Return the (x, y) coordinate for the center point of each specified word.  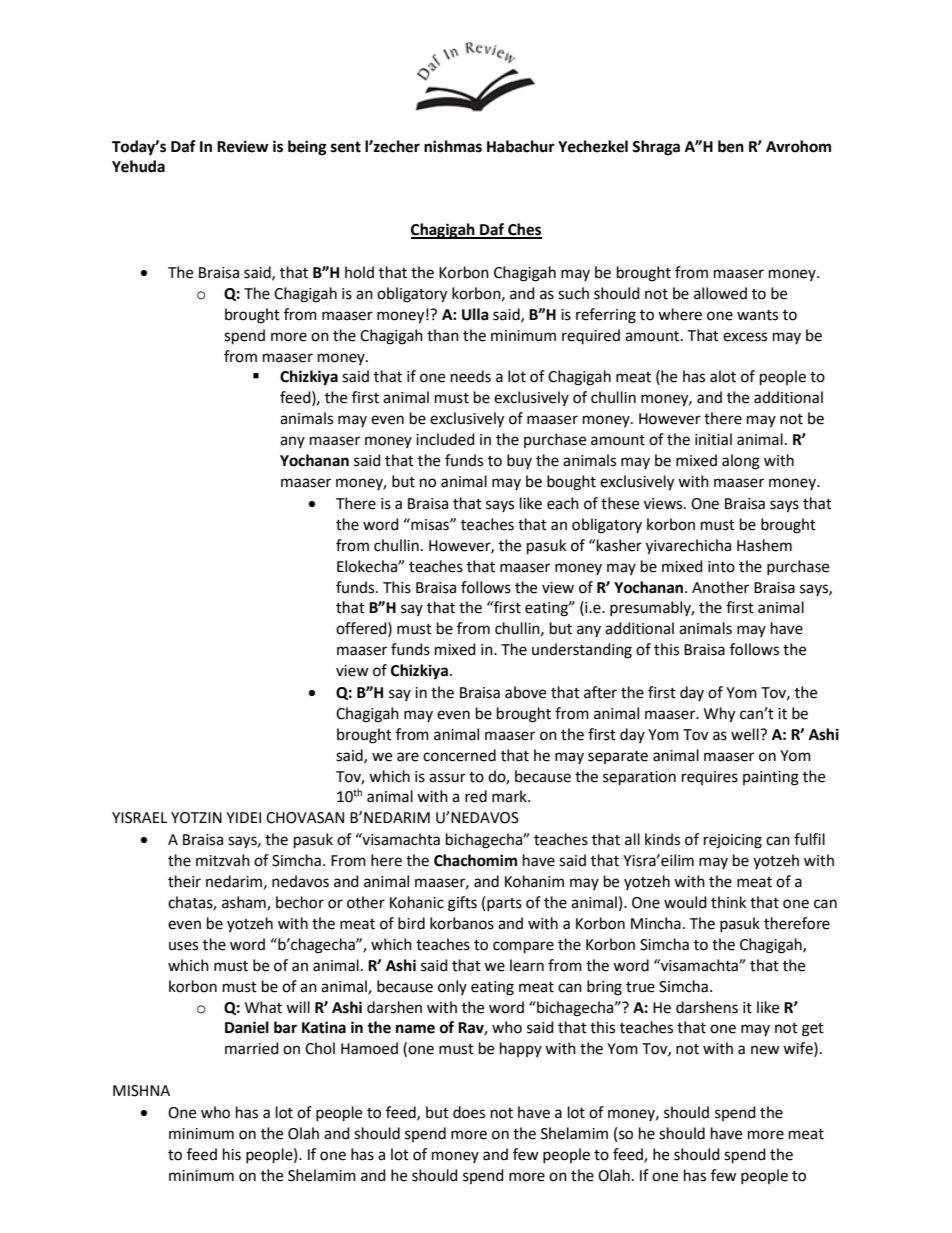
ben (731, 146)
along (741, 462)
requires (710, 778)
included (445, 439)
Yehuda (138, 166)
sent (346, 147)
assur (447, 778)
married (252, 1048)
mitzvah (223, 860)
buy (519, 461)
